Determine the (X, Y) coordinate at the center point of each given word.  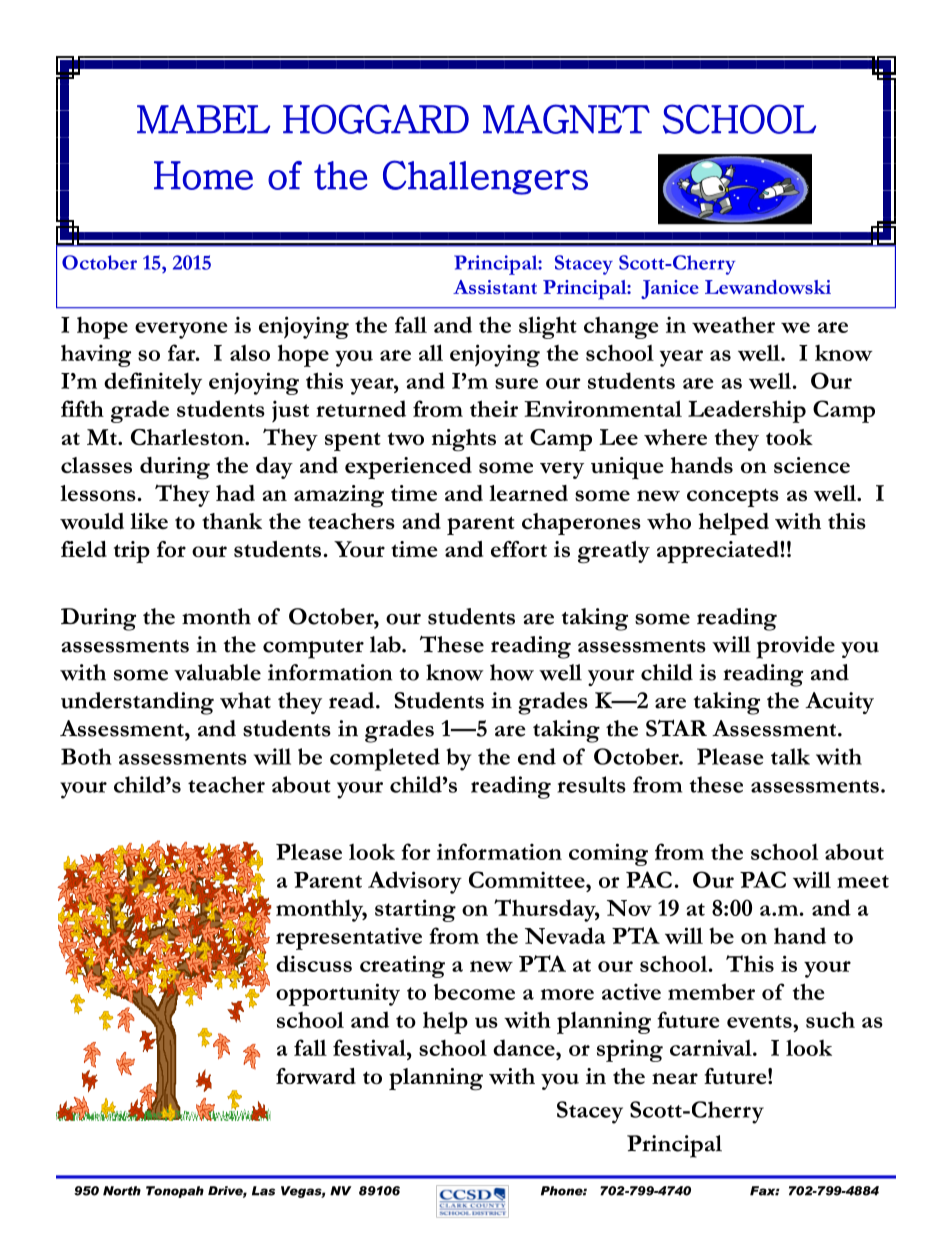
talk (790, 756)
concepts (733, 497)
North (122, 1191)
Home (203, 175)
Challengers (485, 177)
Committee (528, 879)
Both (86, 756)
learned (528, 493)
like (149, 521)
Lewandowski (768, 287)
